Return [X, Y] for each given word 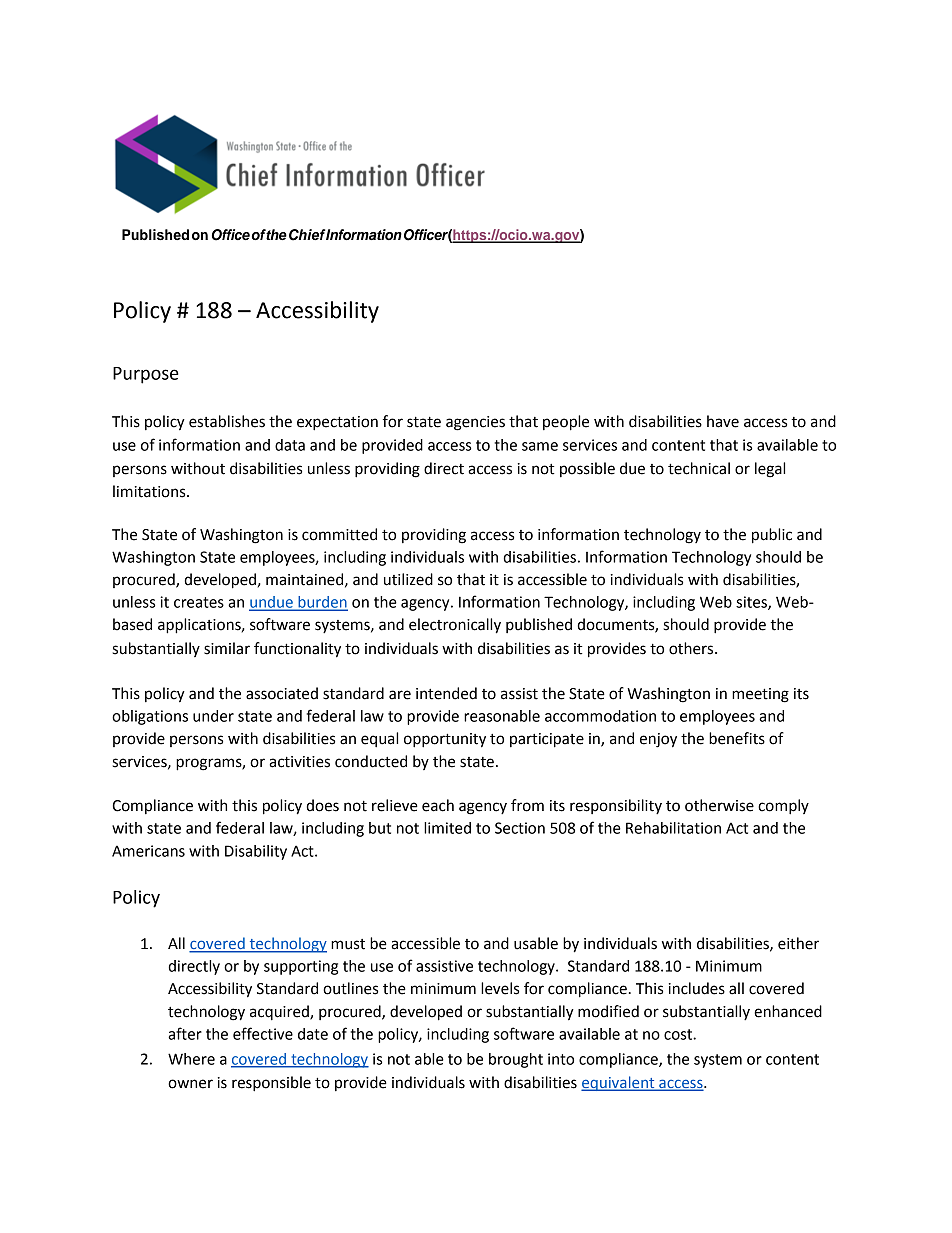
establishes [227, 421]
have [723, 421]
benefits [737, 738]
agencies [475, 423]
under [213, 716]
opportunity [445, 740]
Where [191, 1059]
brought [516, 1060]
